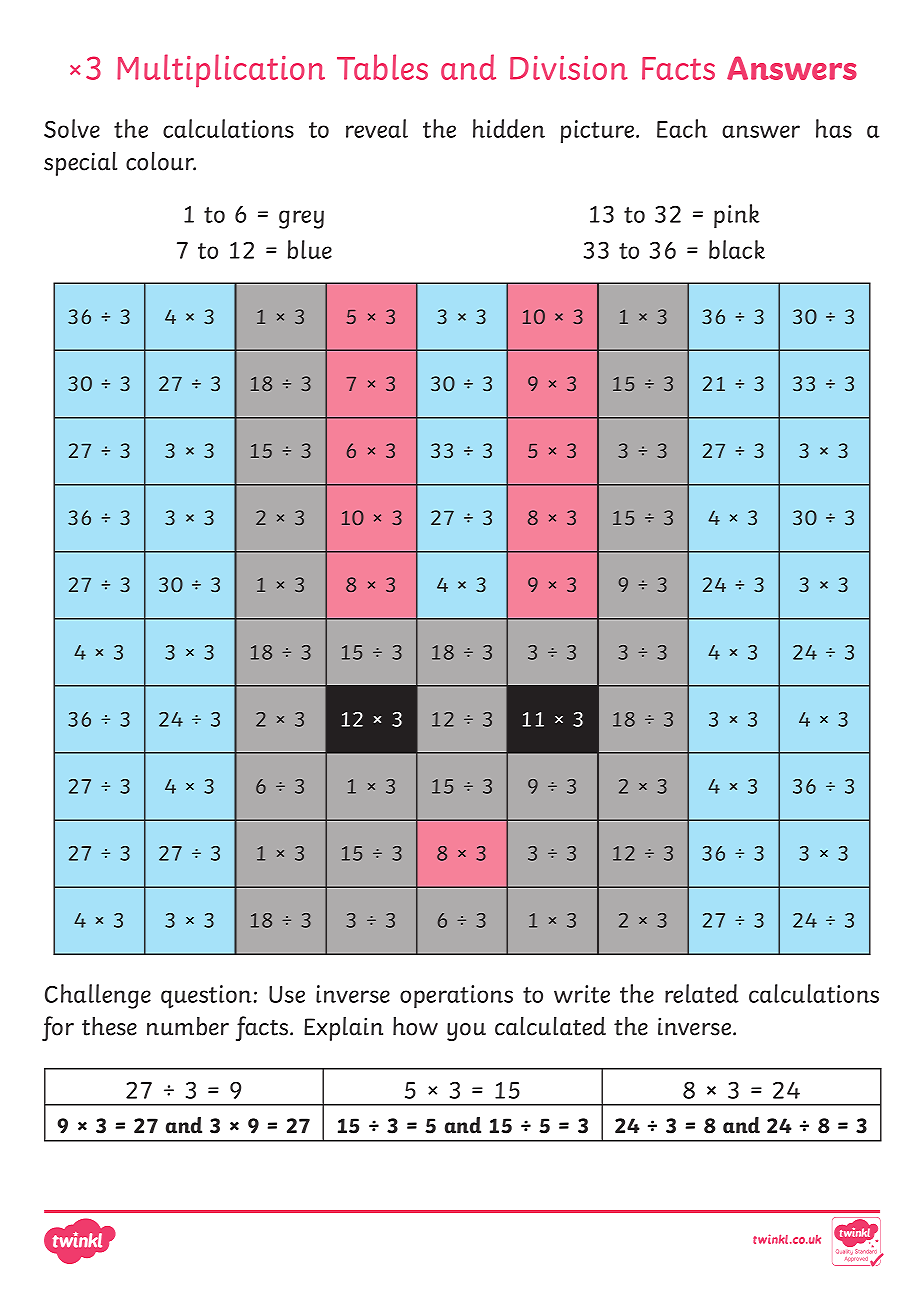  I want to click on Tables, so click(382, 67).
